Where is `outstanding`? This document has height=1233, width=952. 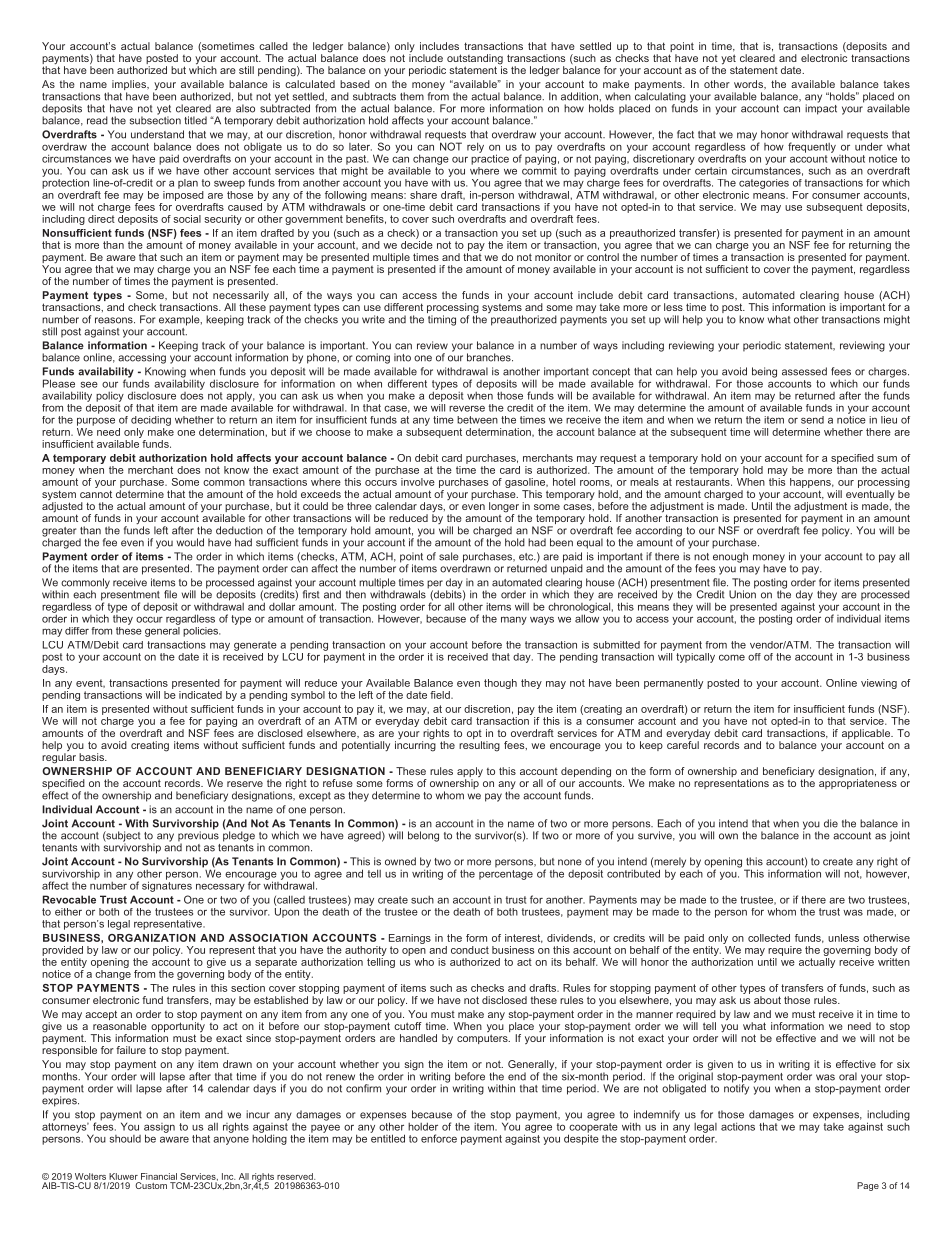 outstanding is located at coordinates (475, 60).
